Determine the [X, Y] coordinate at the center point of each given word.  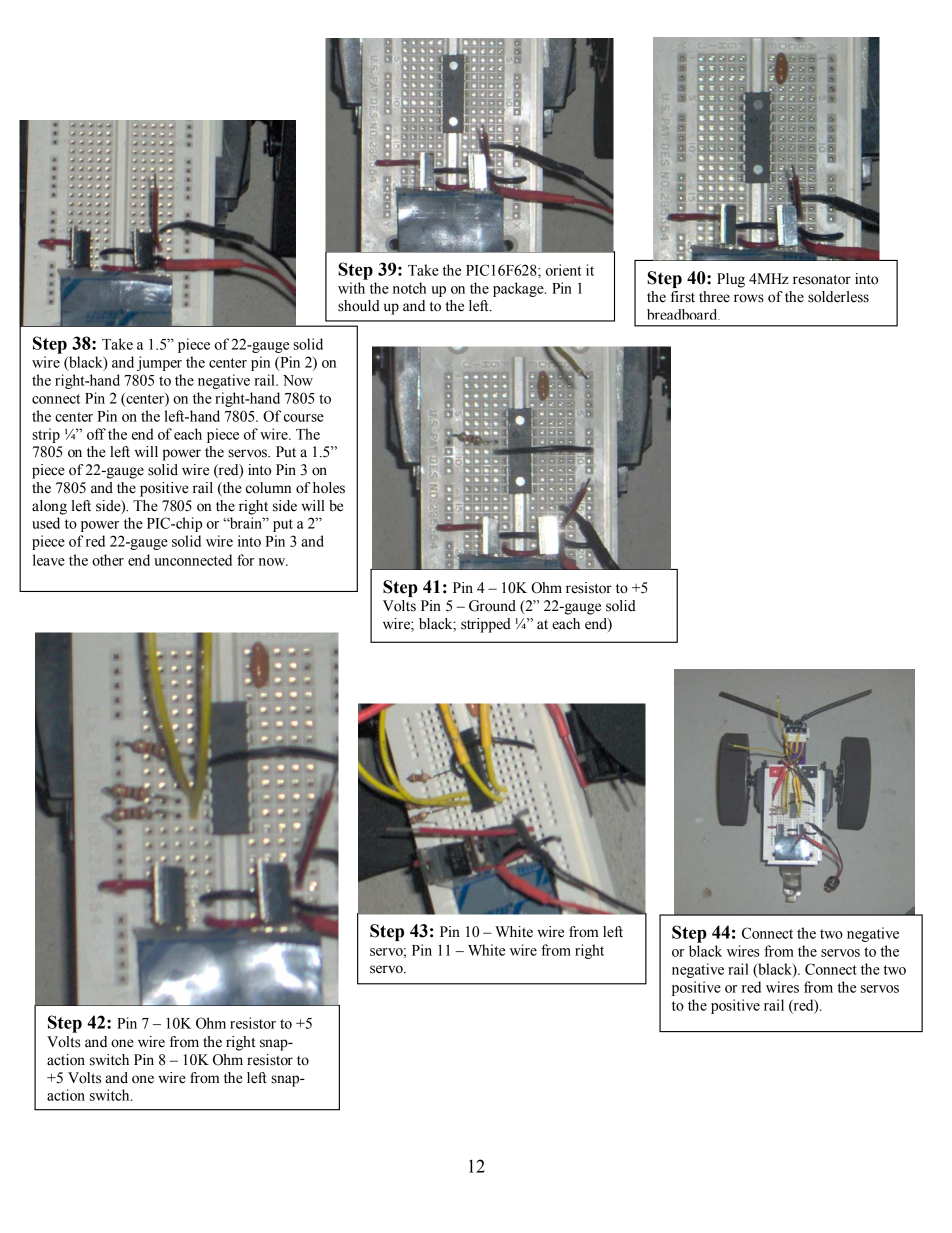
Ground [492, 606]
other [108, 560]
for [245, 560]
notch [409, 288]
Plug [731, 280]
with [351, 288]
